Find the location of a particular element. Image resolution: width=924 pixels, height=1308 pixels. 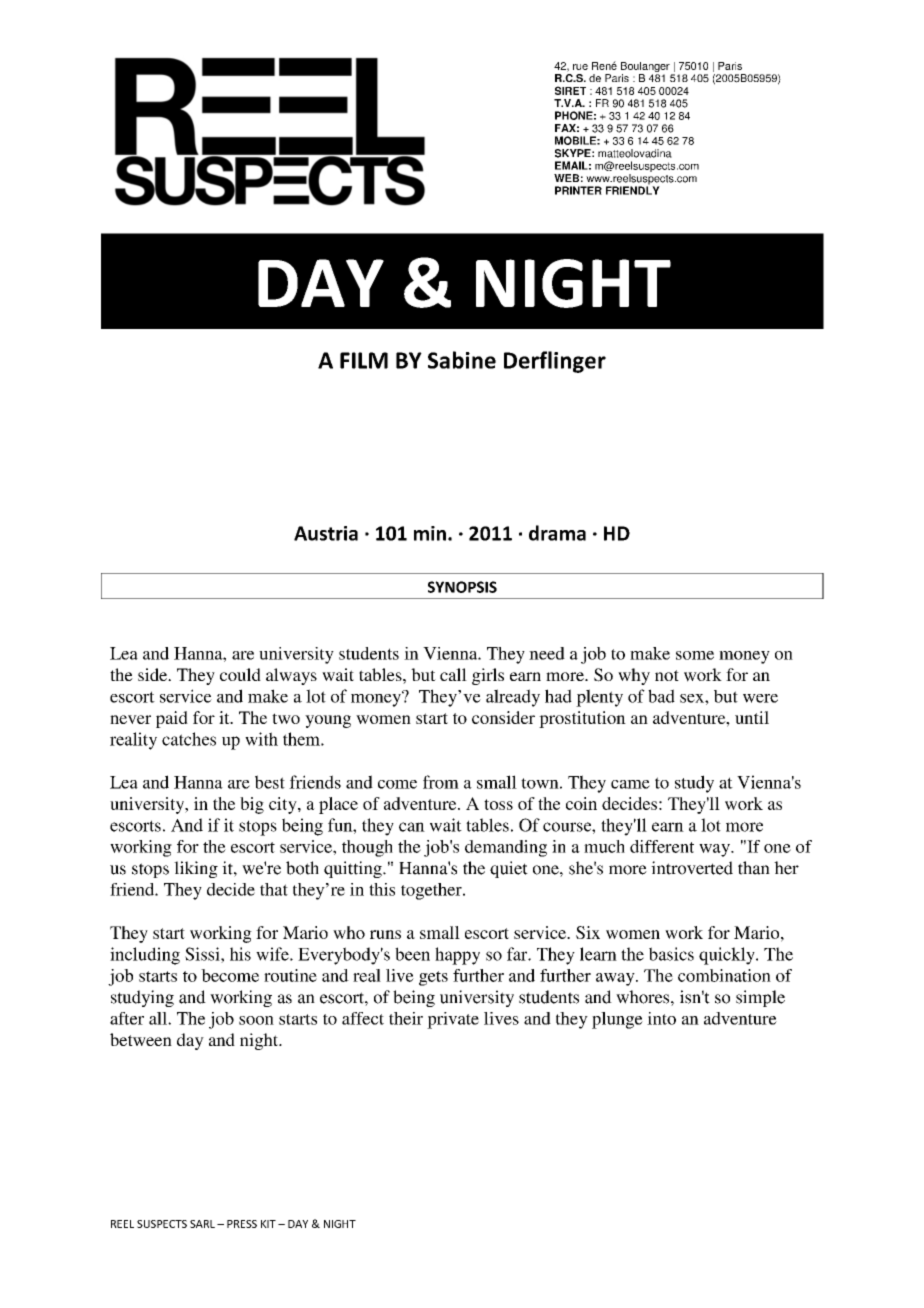

FILM is located at coordinates (364, 360).
